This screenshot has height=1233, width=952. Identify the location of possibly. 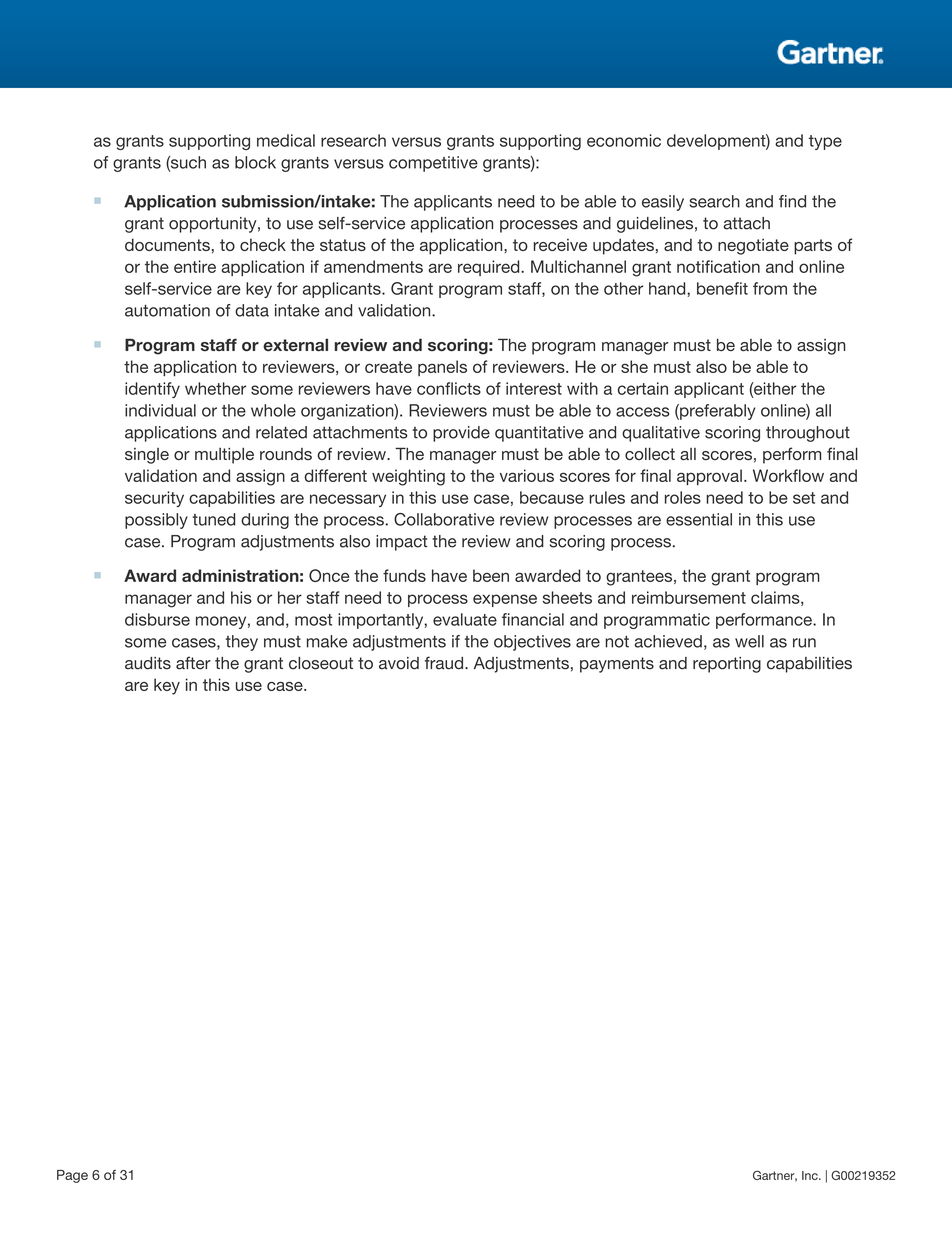
(156, 521).
